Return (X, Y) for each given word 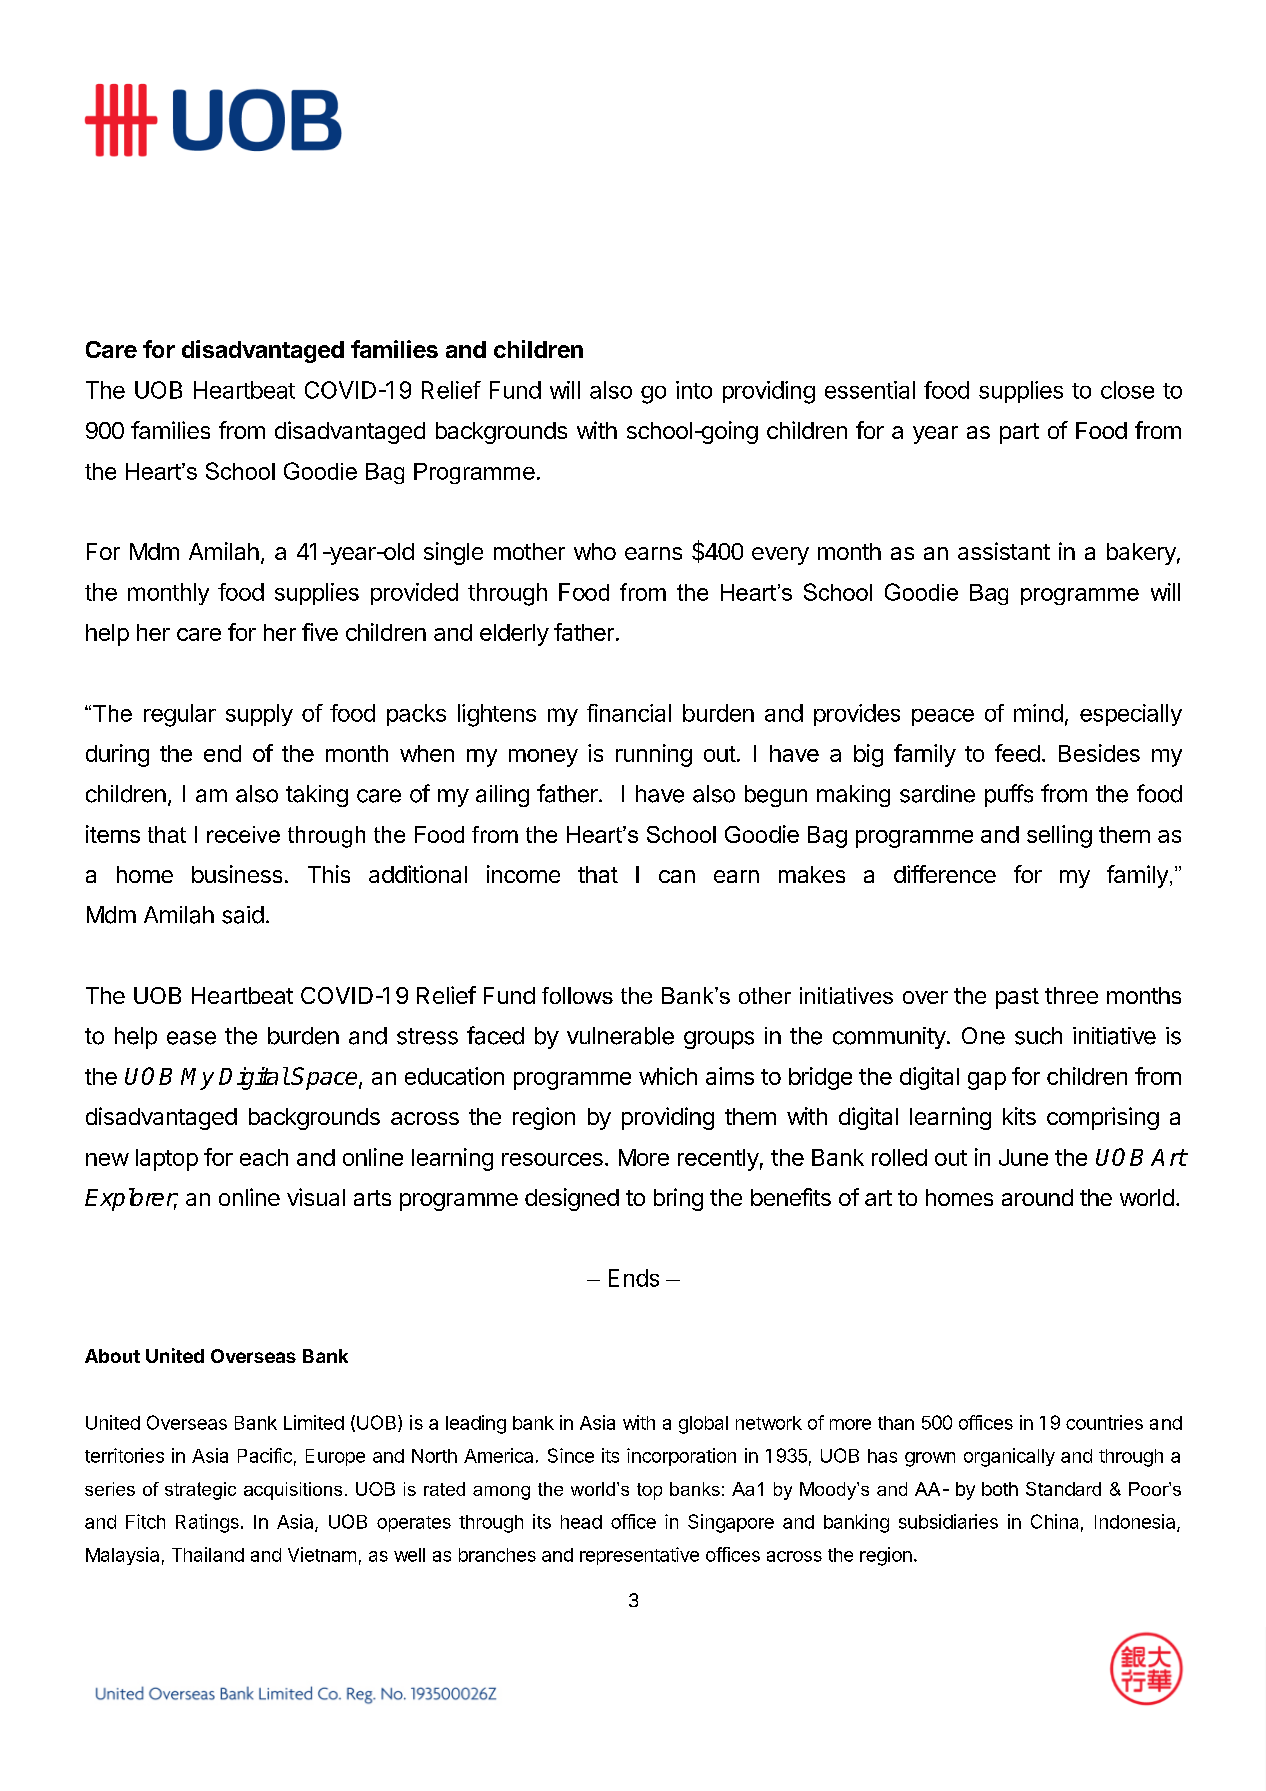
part (1019, 433)
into (694, 390)
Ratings (207, 1523)
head (581, 1522)
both (1000, 1489)
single (453, 553)
